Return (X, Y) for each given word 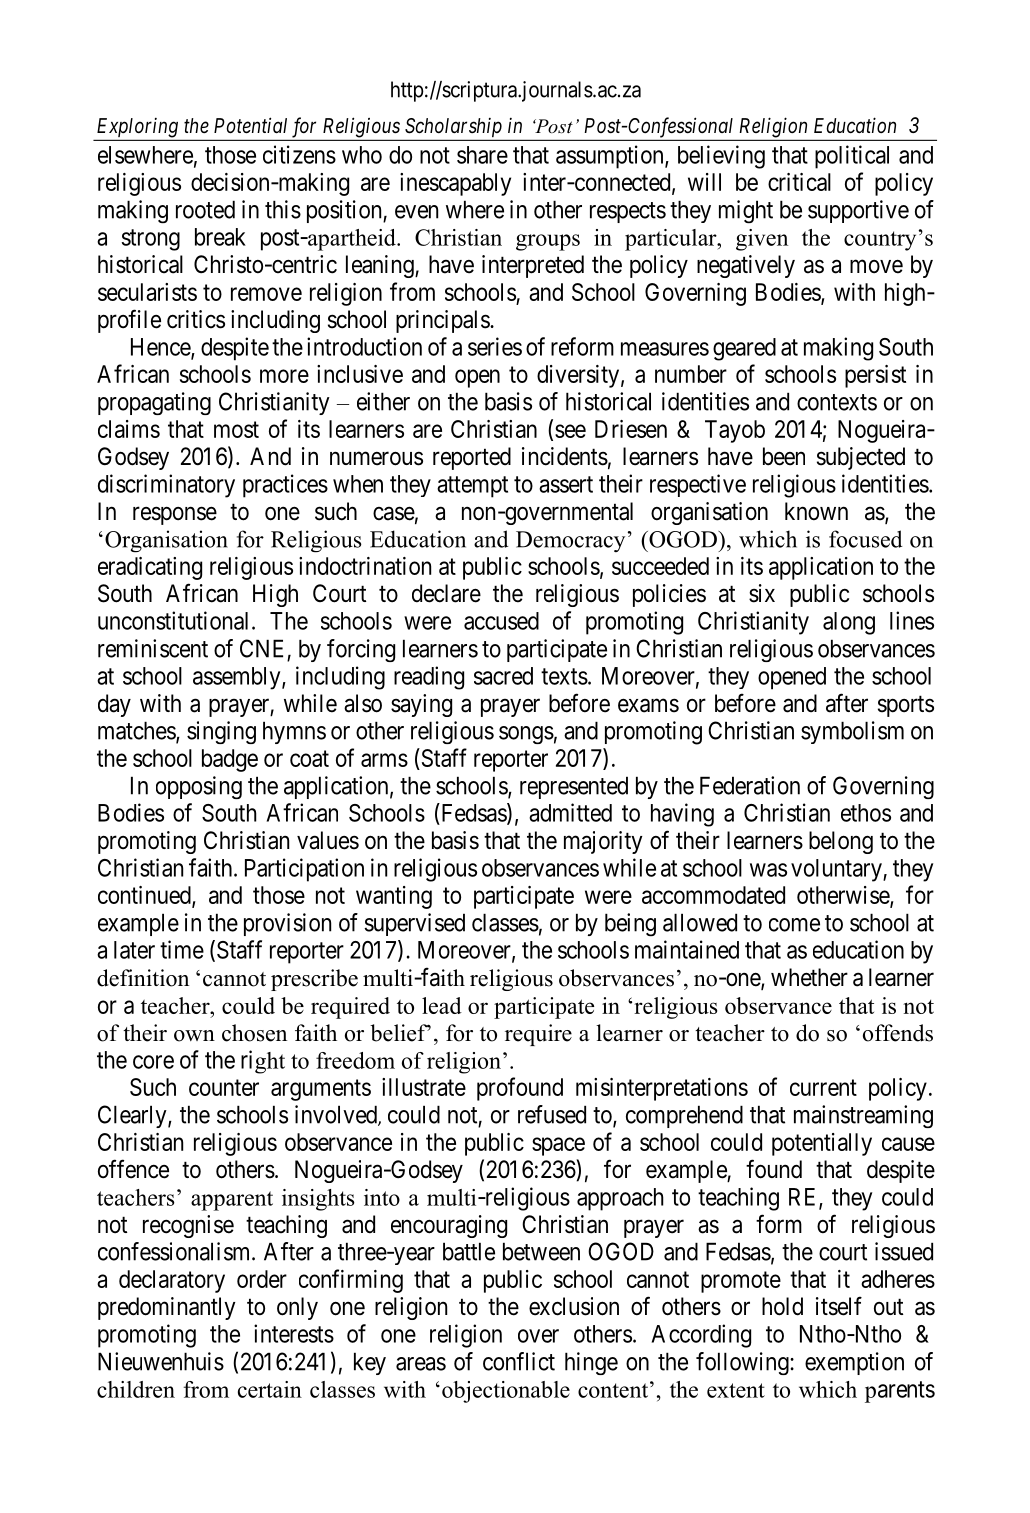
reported (472, 458)
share (482, 155)
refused (552, 1114)
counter (224, 1087)
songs (526, 735)
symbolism (852, 732)
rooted (205, 209)
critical (799, 182)
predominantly (167, 1308)
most (236, 429)
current (823, 1087)
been (784, 456)
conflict (519, 1361)
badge (230, 760)
